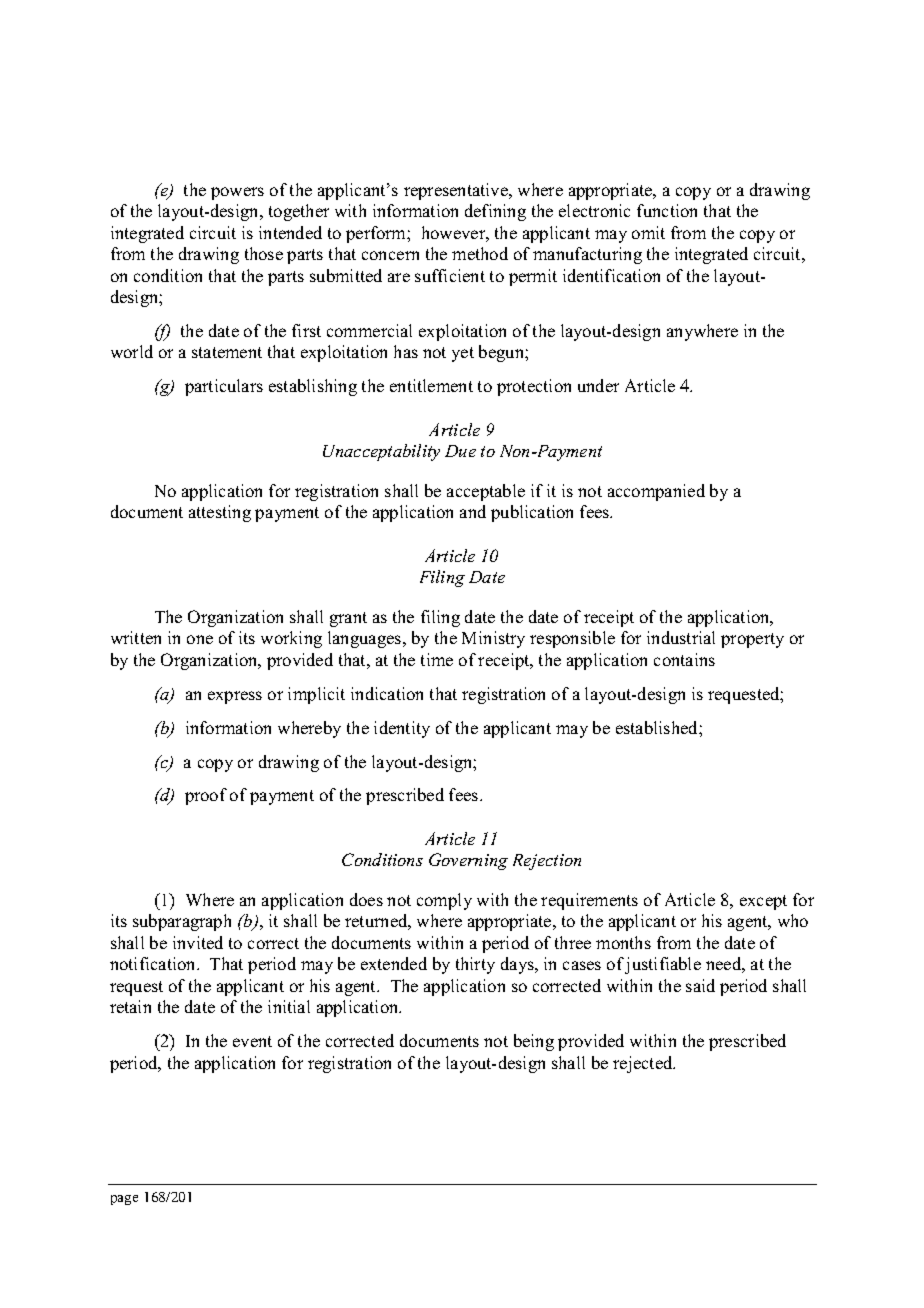  Describe the element at coordinates (468, 861) in the image. I see `Governing` at that location.
